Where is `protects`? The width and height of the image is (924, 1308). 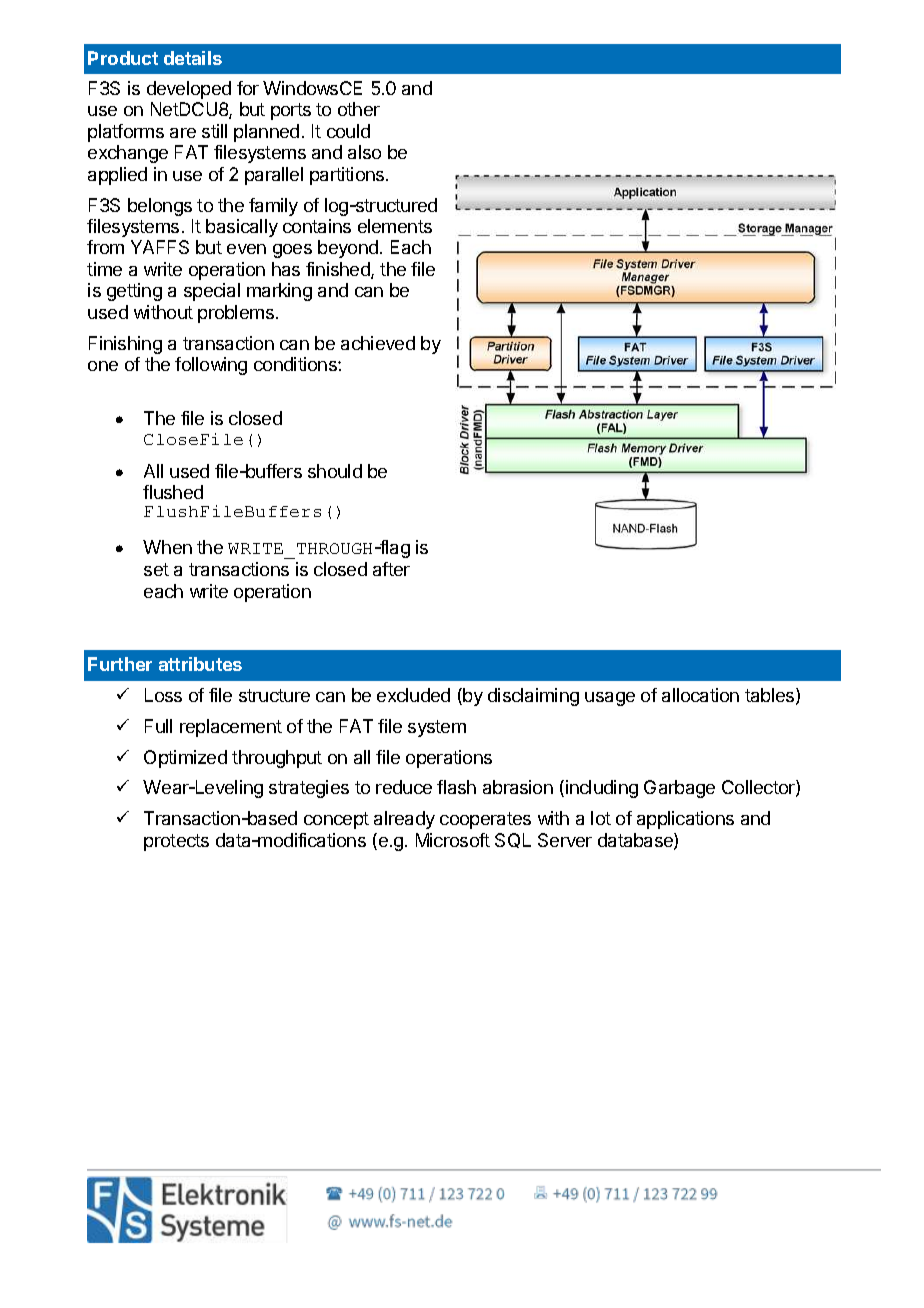
protects is located at coordinates (176, 842).
